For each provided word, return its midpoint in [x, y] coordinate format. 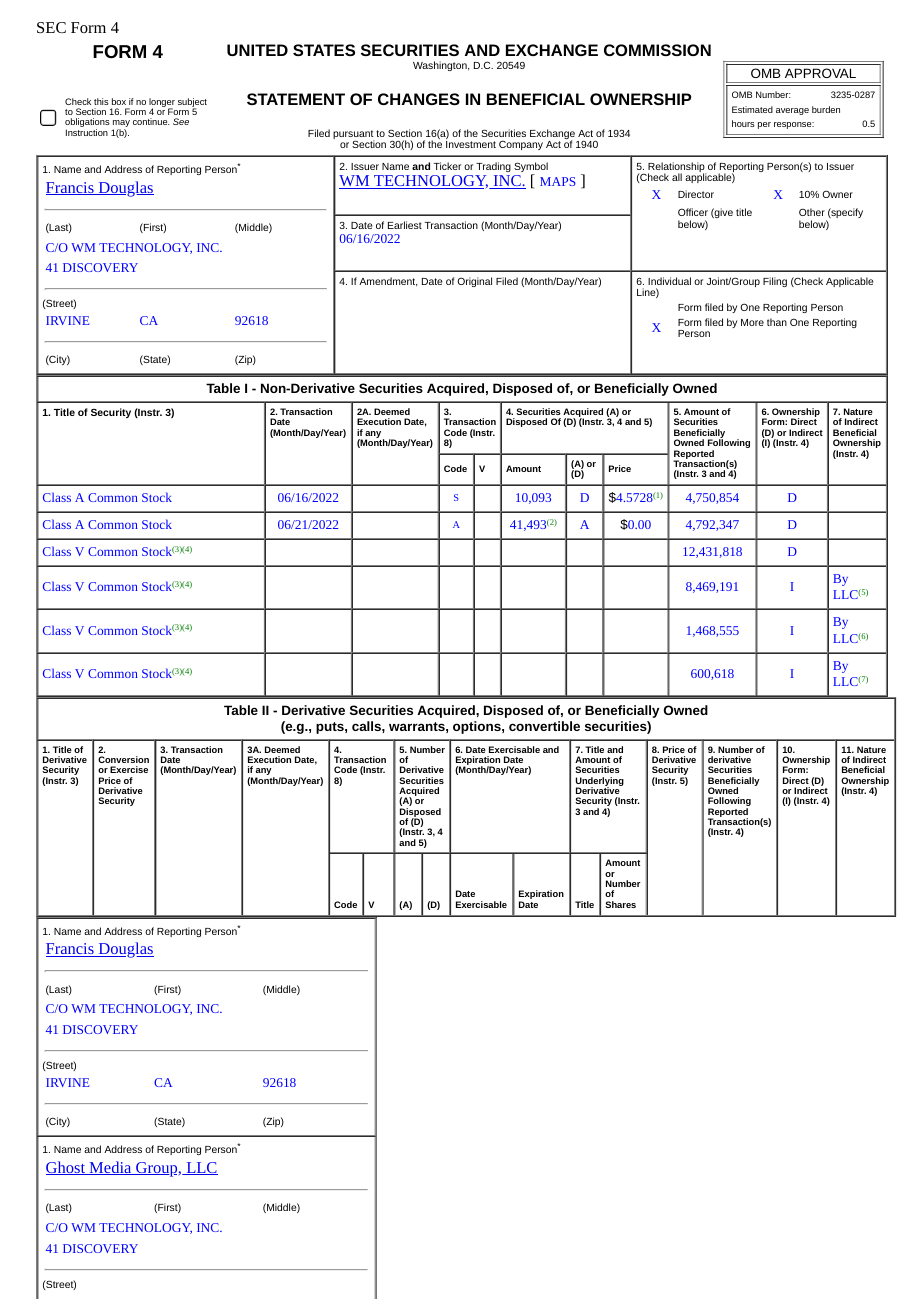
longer [162, 103]
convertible [544, 726]
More [752, 322]
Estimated [752, 109]
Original [474, 282]
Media [110, 1168]
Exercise [129, 769]
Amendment [388, 282]
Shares [620, 904]
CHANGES [419, 99]
